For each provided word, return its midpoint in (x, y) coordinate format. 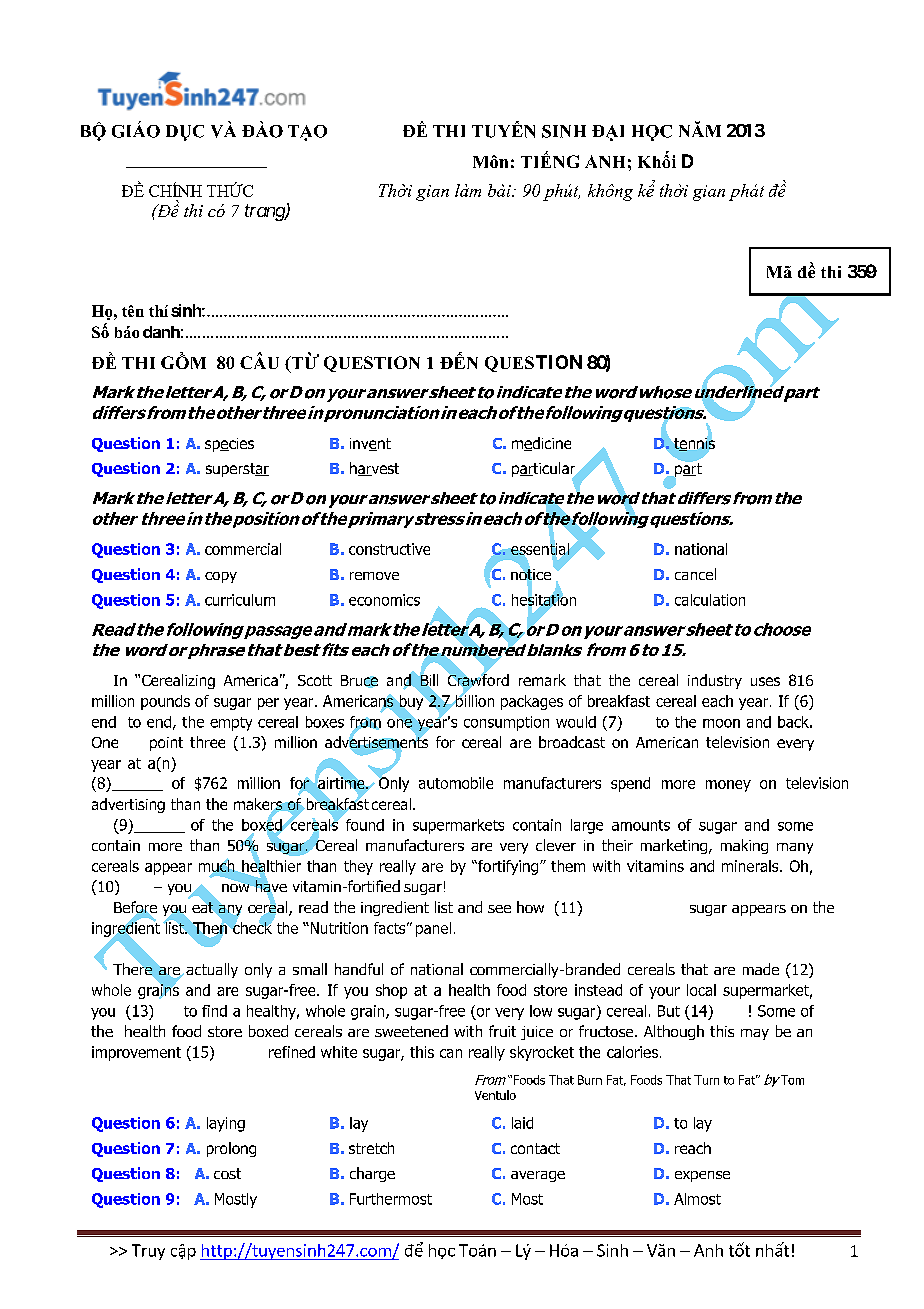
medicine (541, 444)
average (538, 1176)
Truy (148, 1252)
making (744, 846)
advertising (128, 805)
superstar (237, 470)
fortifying (507, 867)
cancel (695, 574)
